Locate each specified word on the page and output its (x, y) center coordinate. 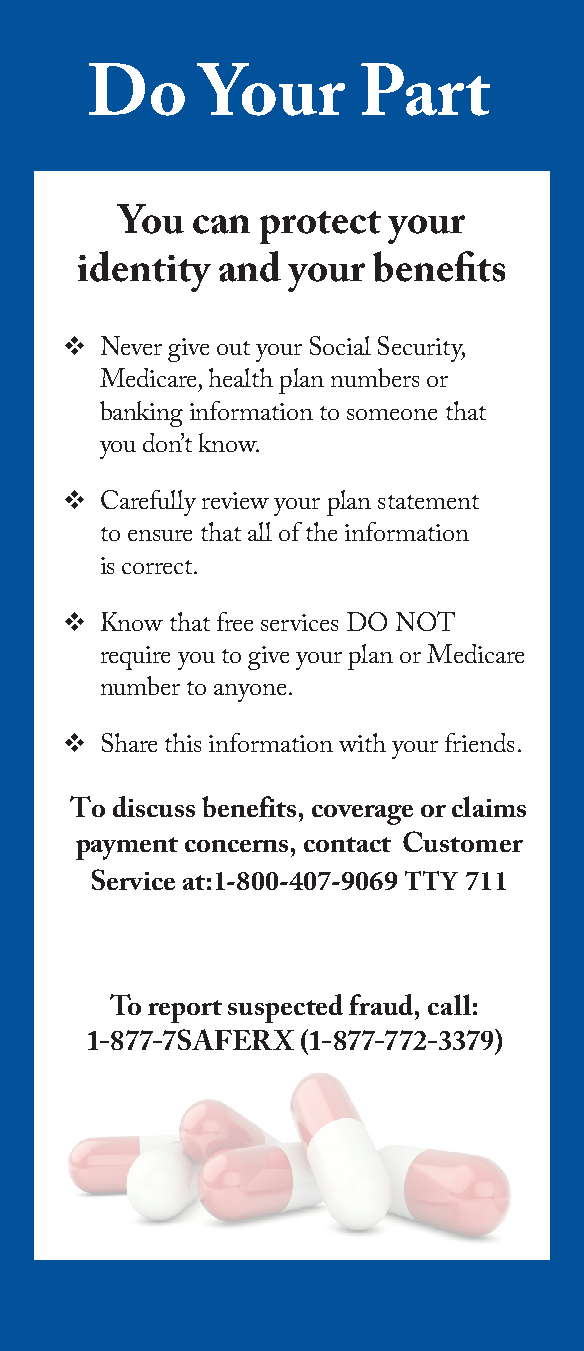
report (185, 1011)
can (221, 224)
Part (425, 89)
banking (141, 414)
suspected (285, 1008)
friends (479, 742)
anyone (250, 693)
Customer (463, 841)
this (183, 742)
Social (340, 345)
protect (320, 227)
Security (421, 349)
